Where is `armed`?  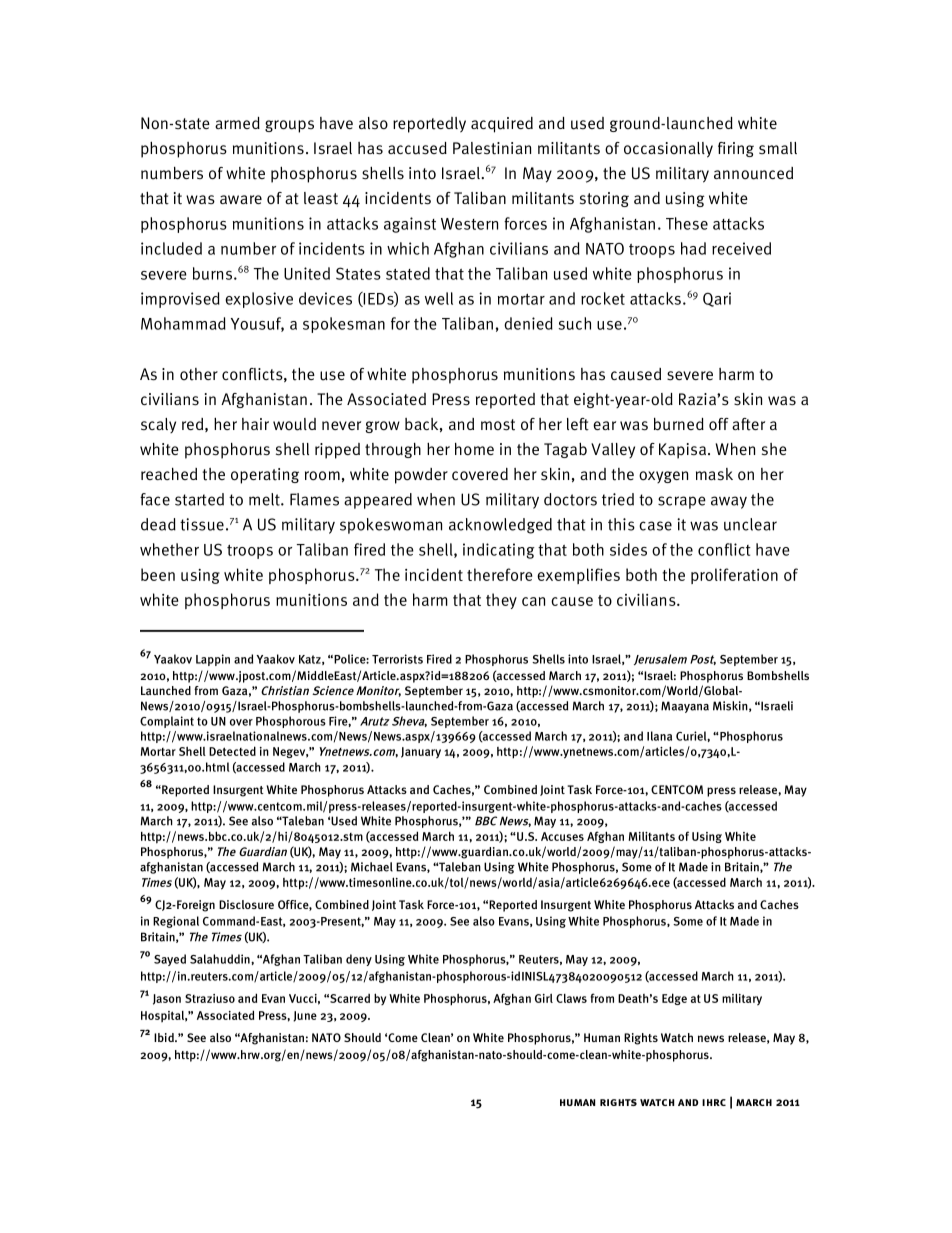
armed is located at coordinates (237, 123).
